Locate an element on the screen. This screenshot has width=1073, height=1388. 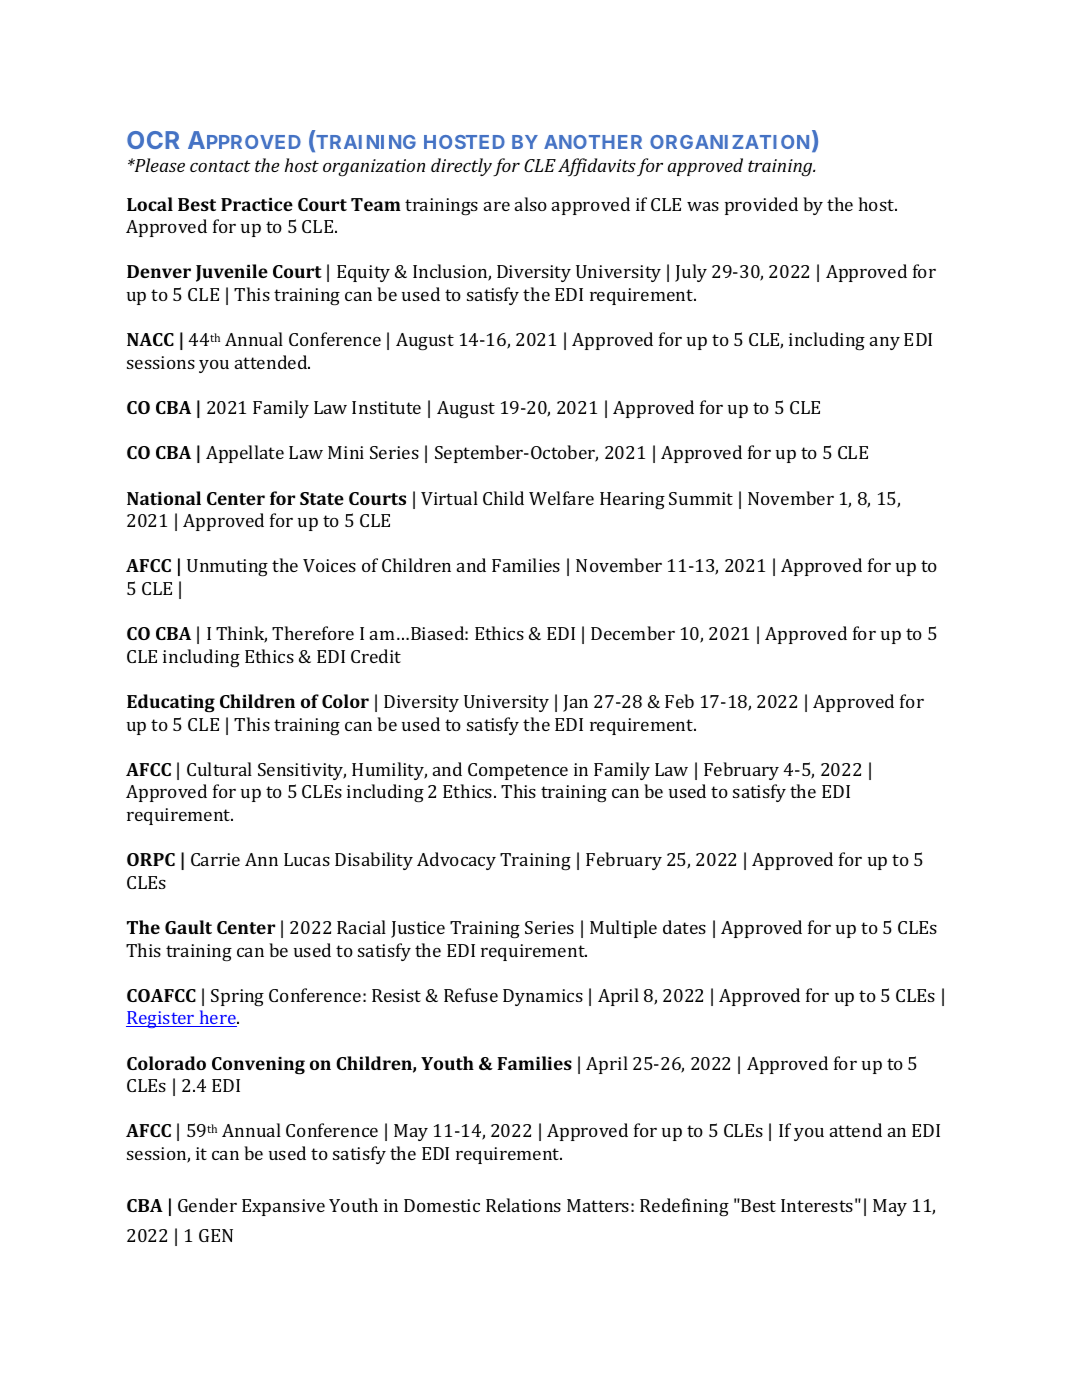
Dynamics is located at coordinates (543, 997).
